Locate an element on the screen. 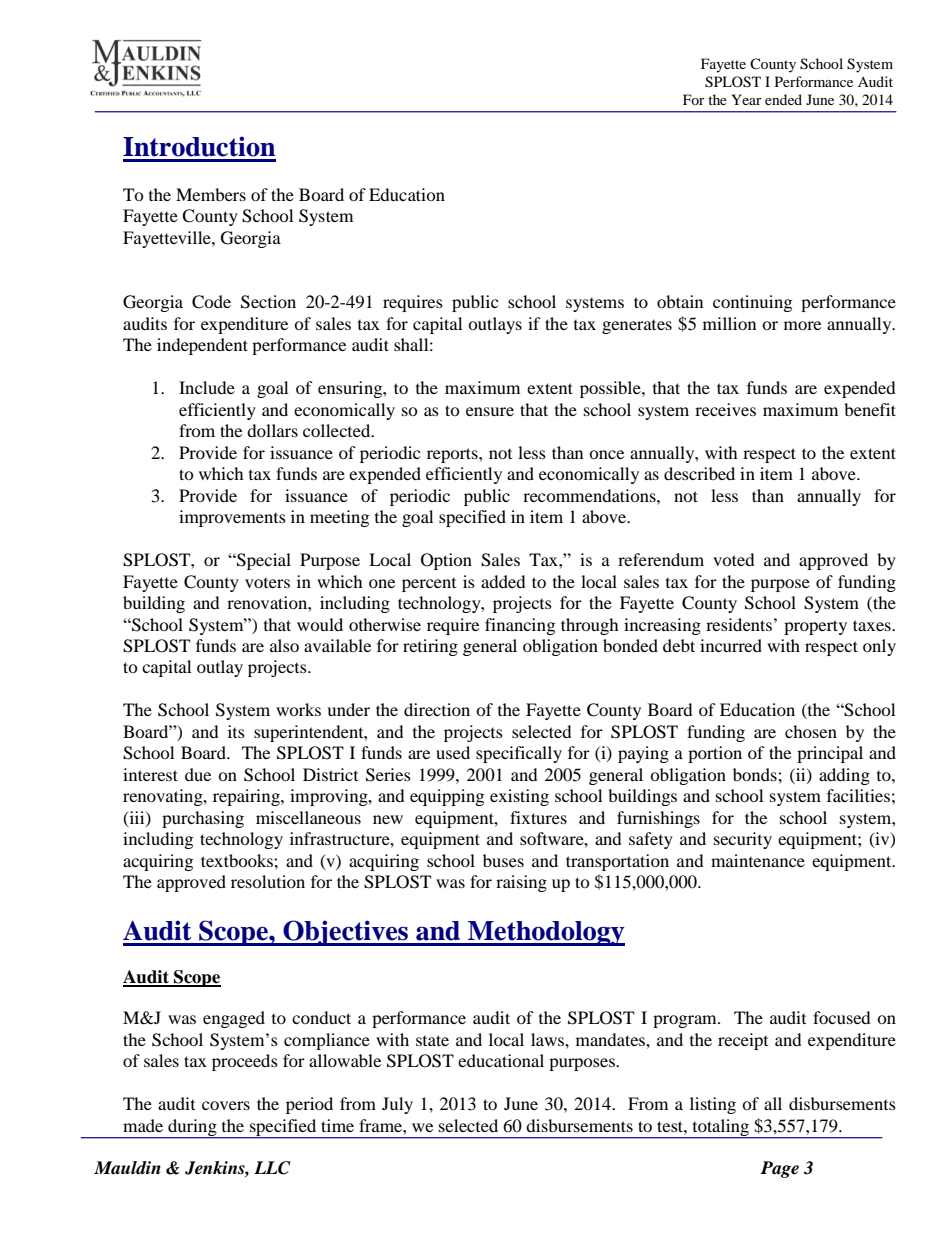  described is located at coordinates (699, 473).
